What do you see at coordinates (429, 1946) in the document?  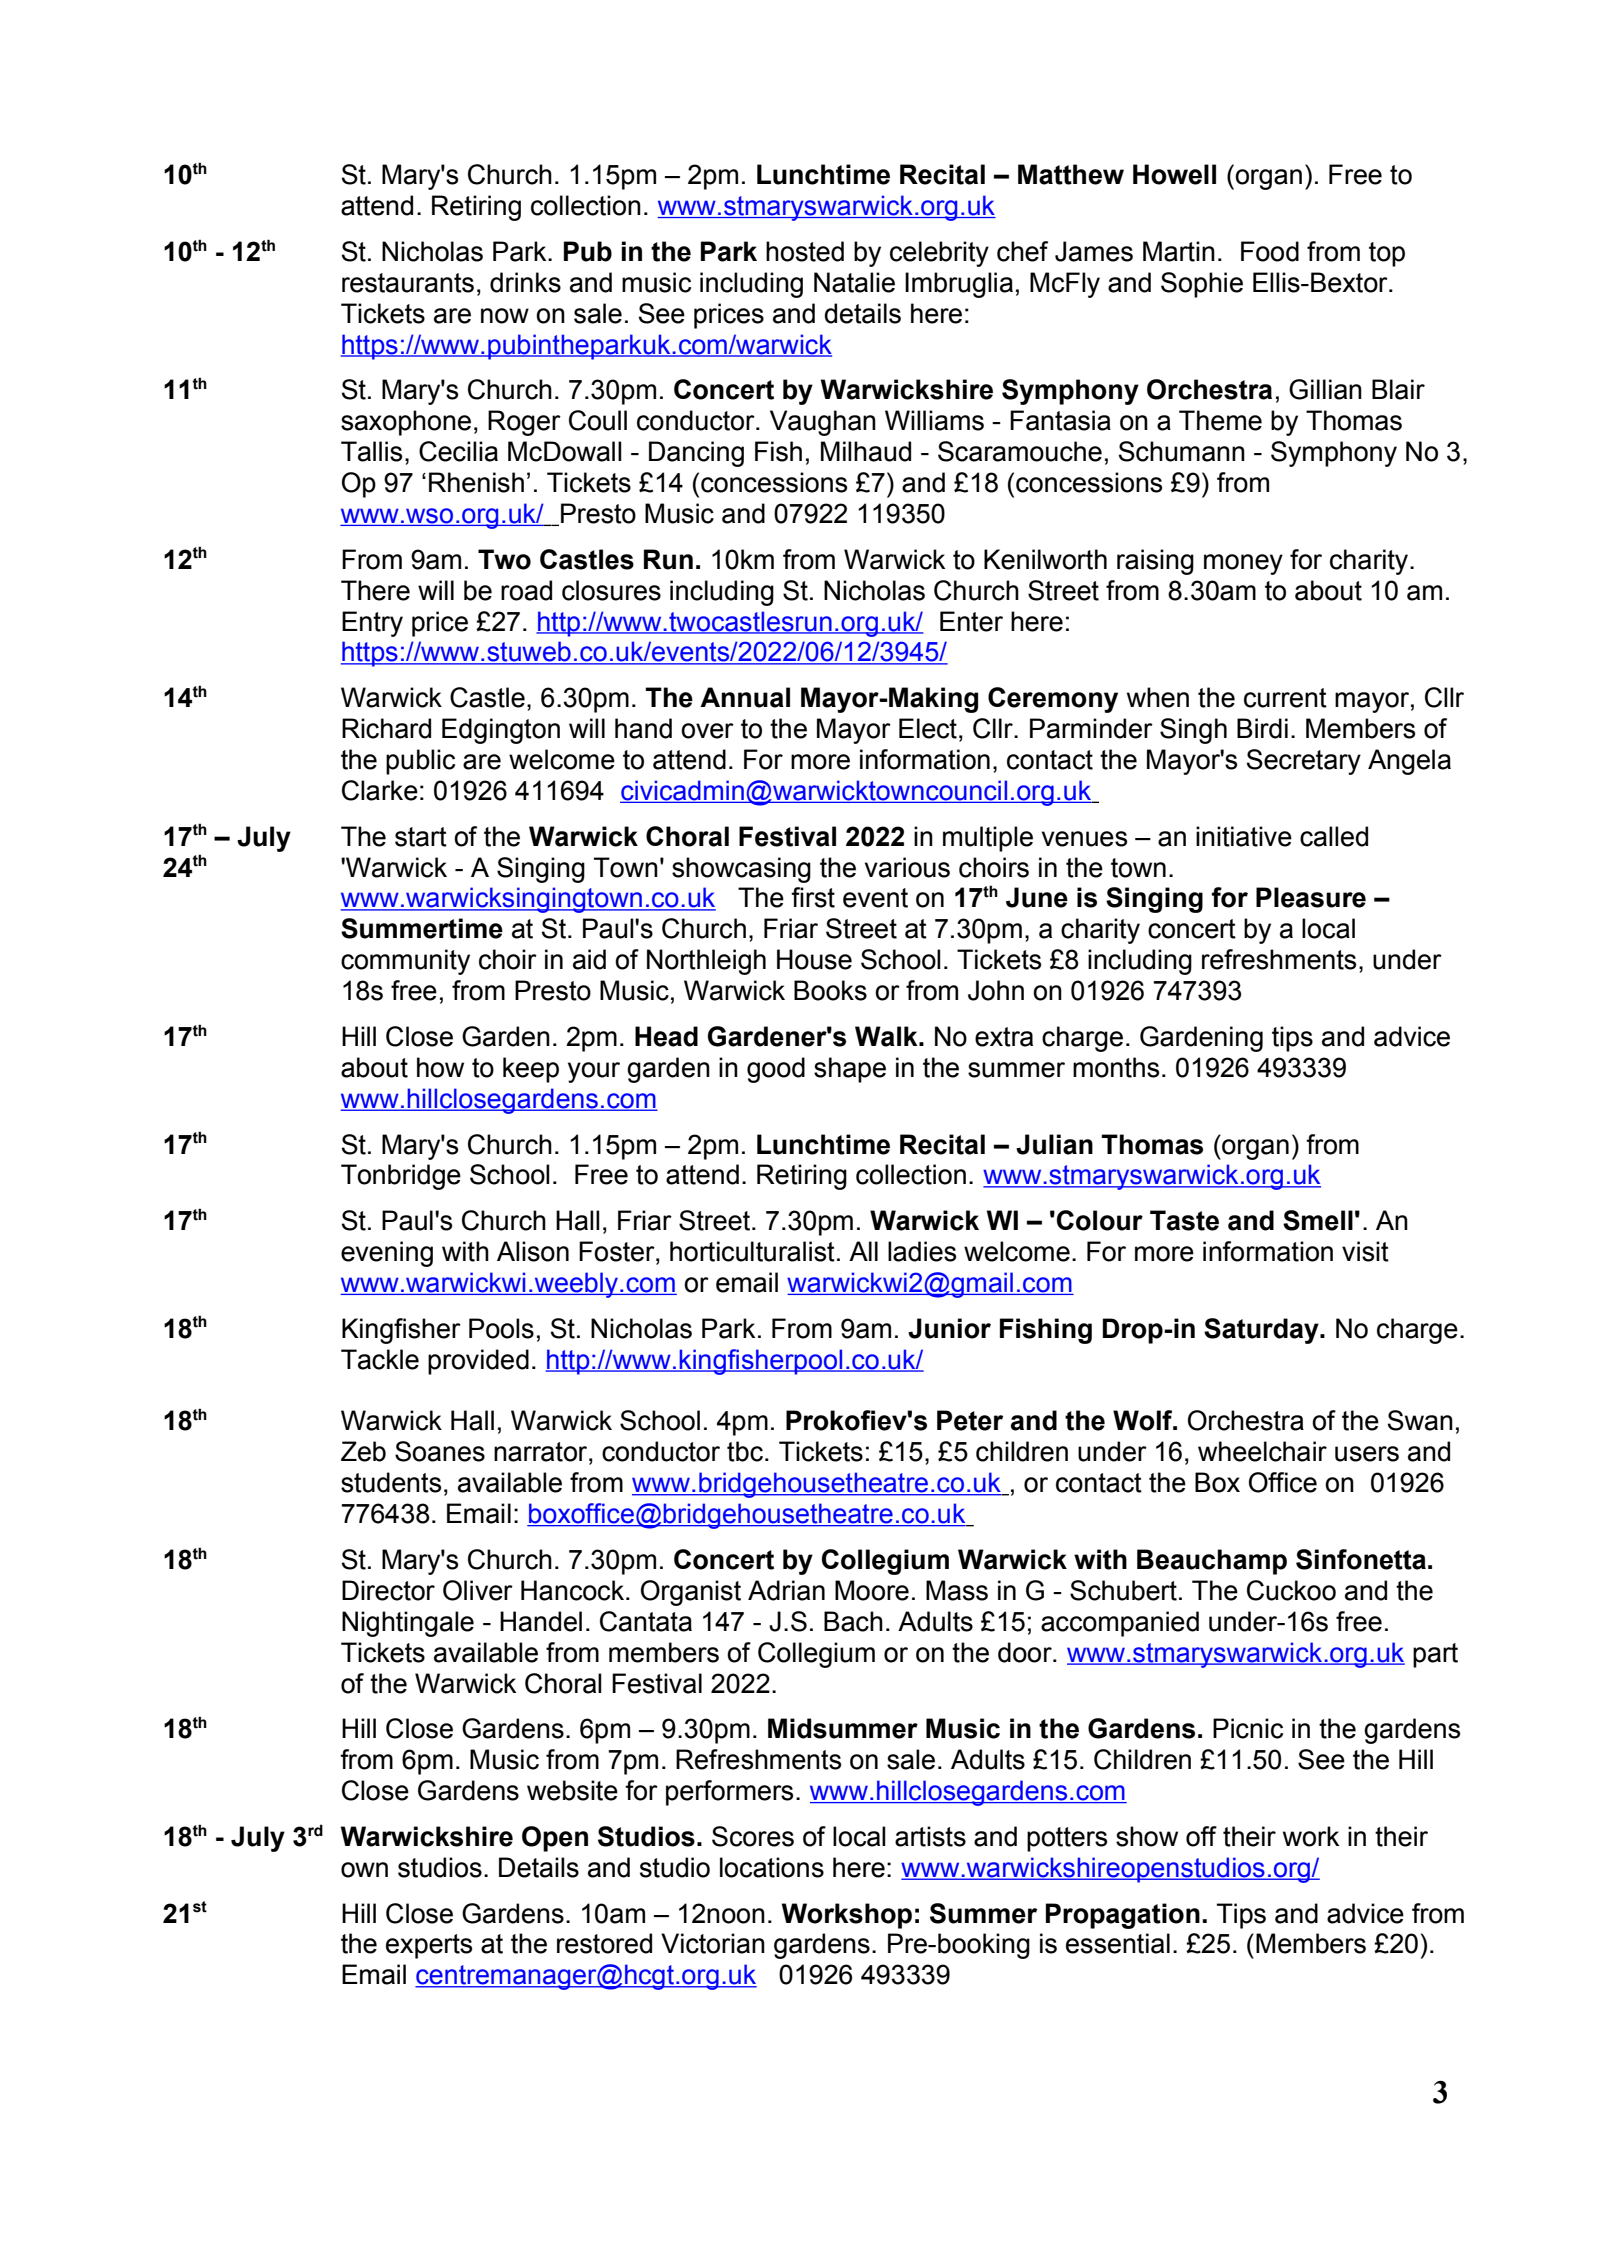 I see `experts` at bounding box center [429, 1946].
